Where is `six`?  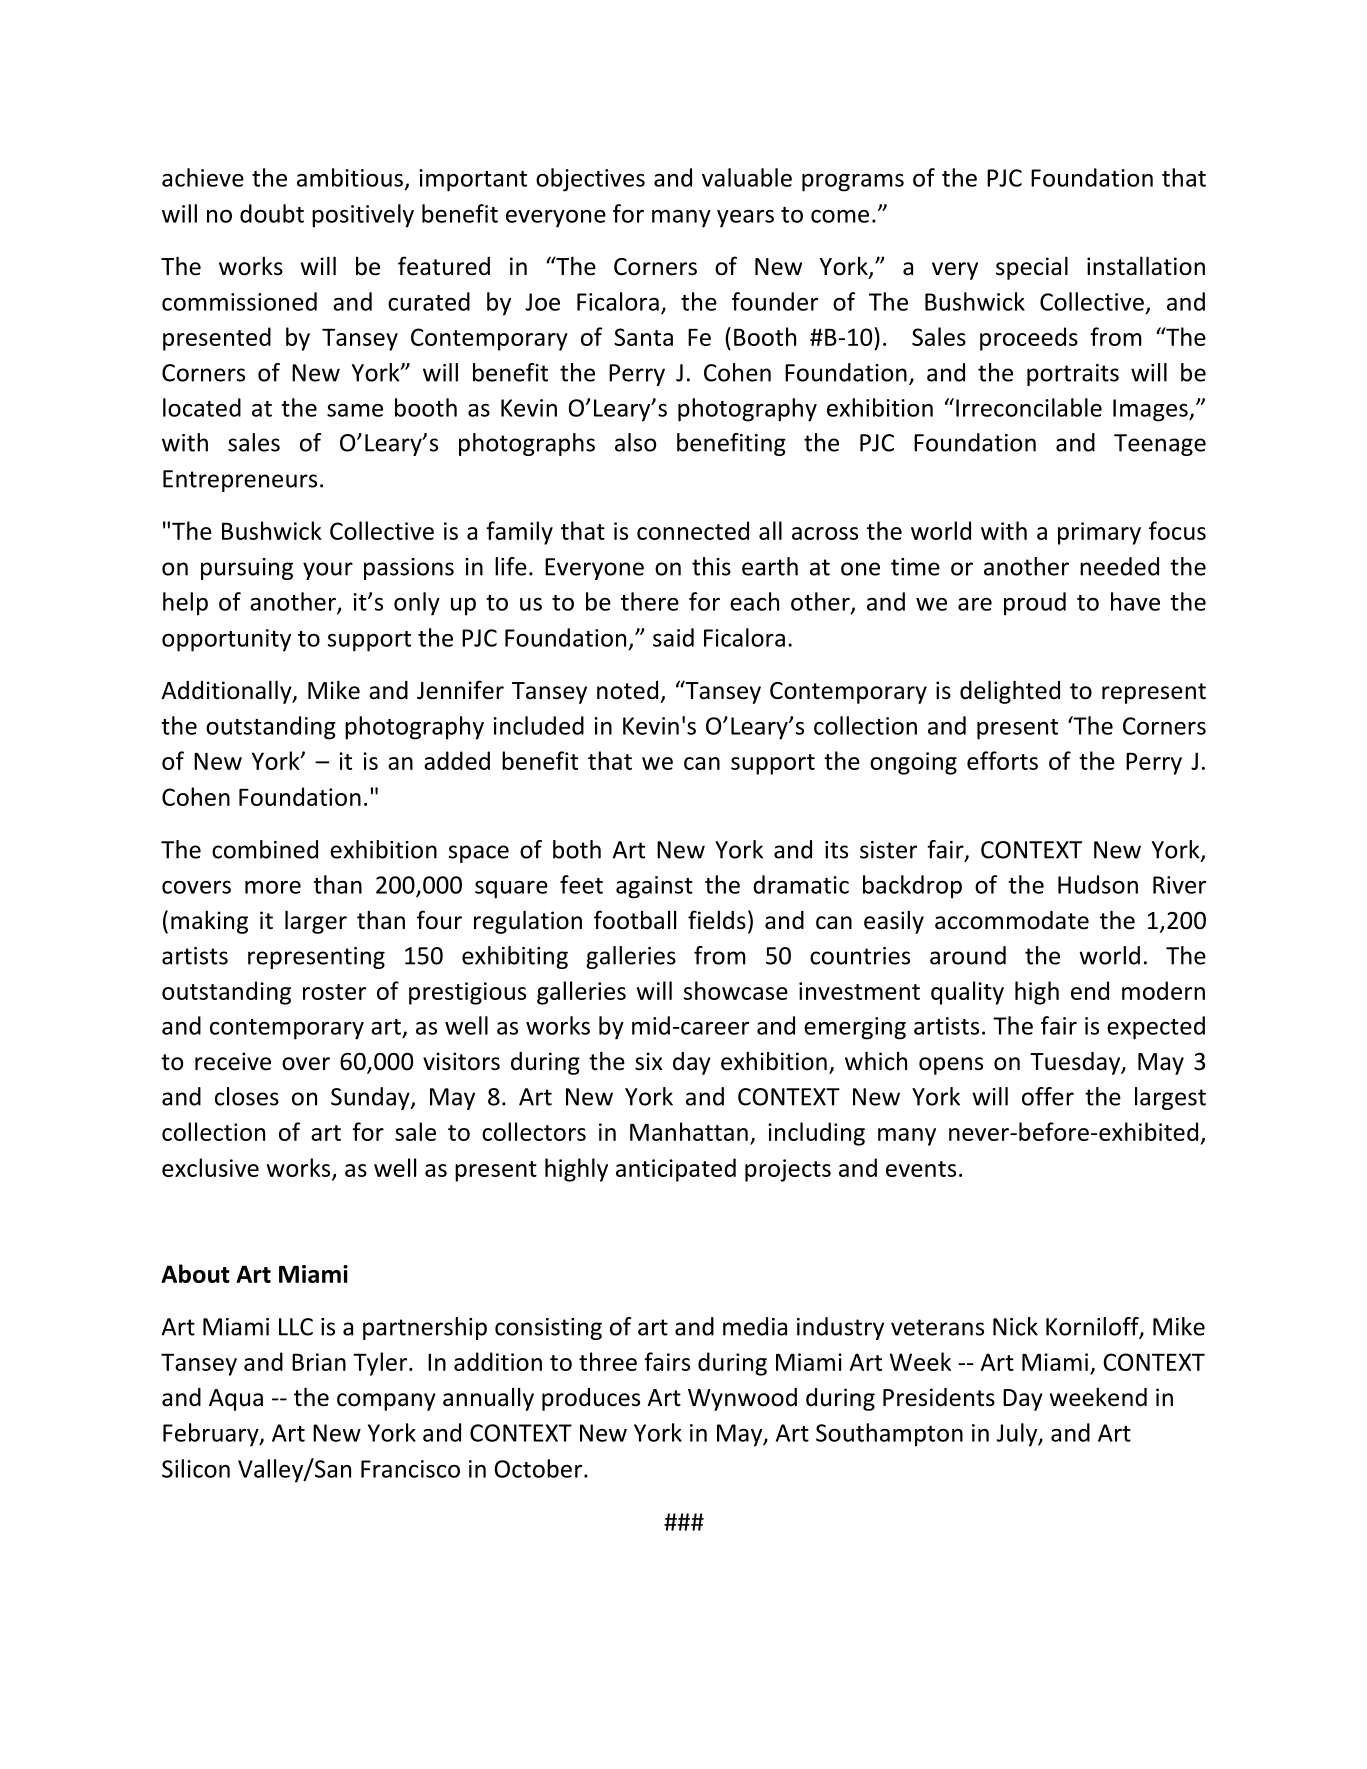
six is located at coordinates (648, 1061).
